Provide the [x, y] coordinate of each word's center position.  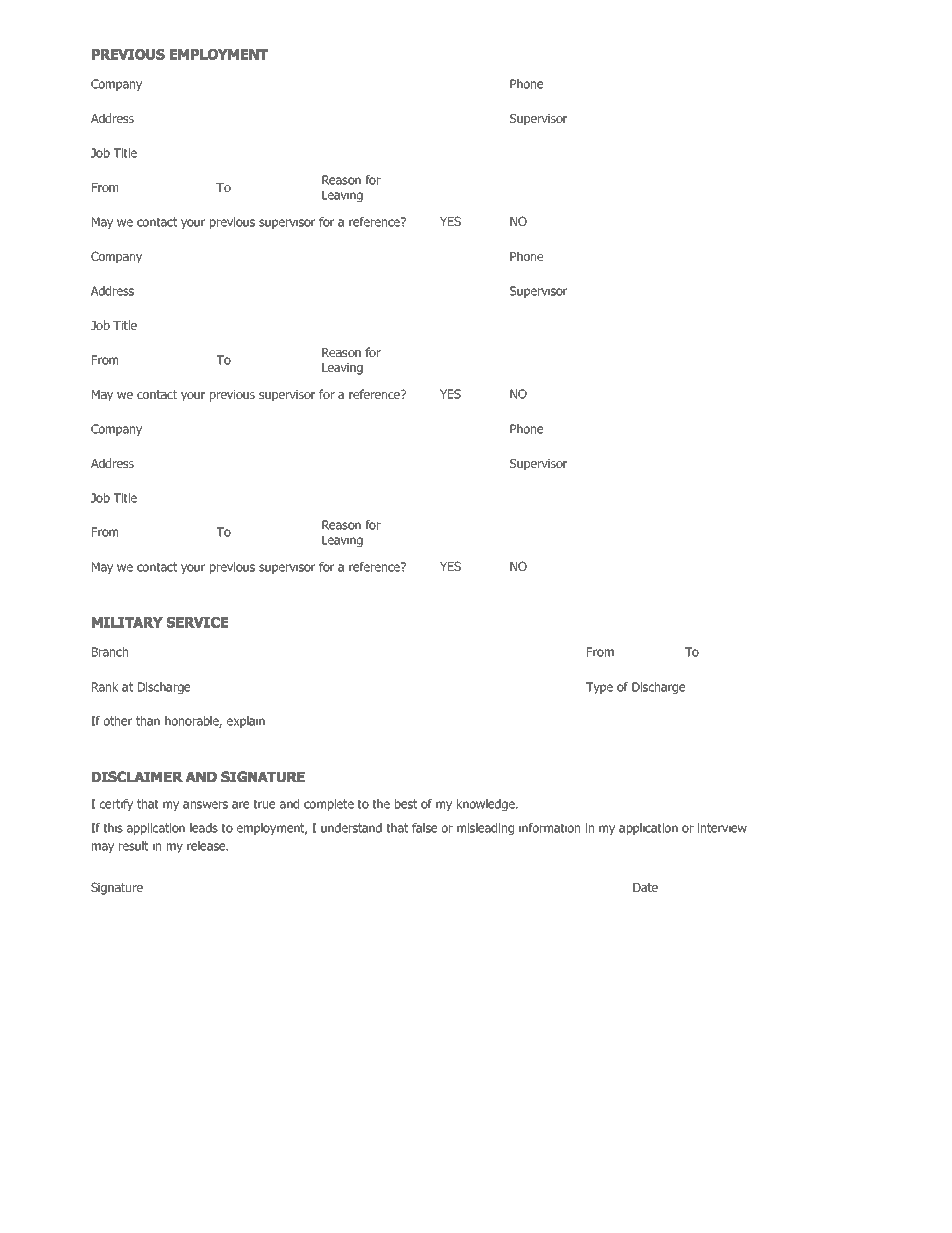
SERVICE [197, 622]
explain [246, 722]
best [406, 804]
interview [722, 828]
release [207, 846]
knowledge [487, 805]
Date [645, 887]
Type [599, 688]
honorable [193, 722]
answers [205, 805]
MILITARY [127, 622]
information [549, 828]
